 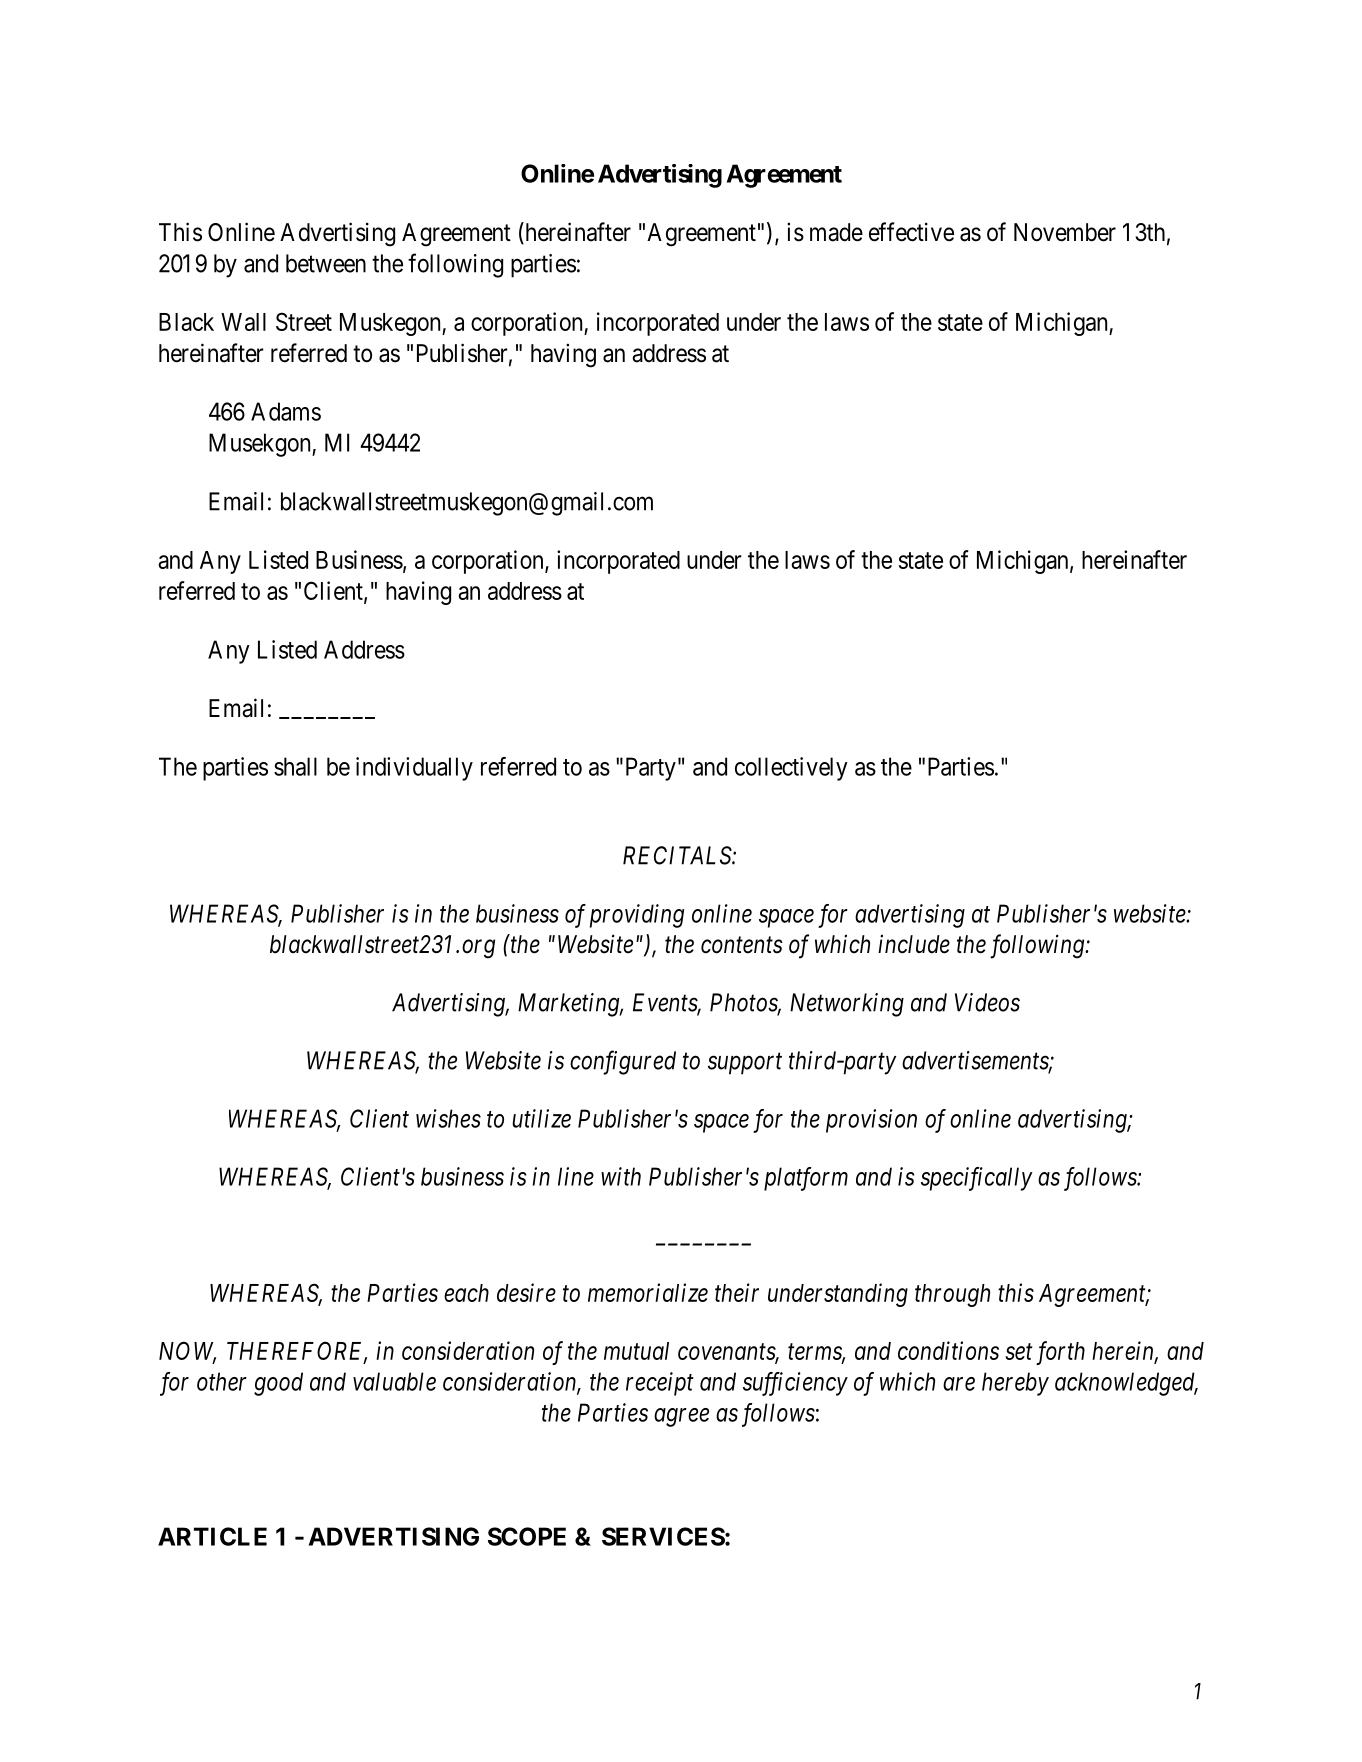 I want to click on individually, so click(x=414, y=769).
